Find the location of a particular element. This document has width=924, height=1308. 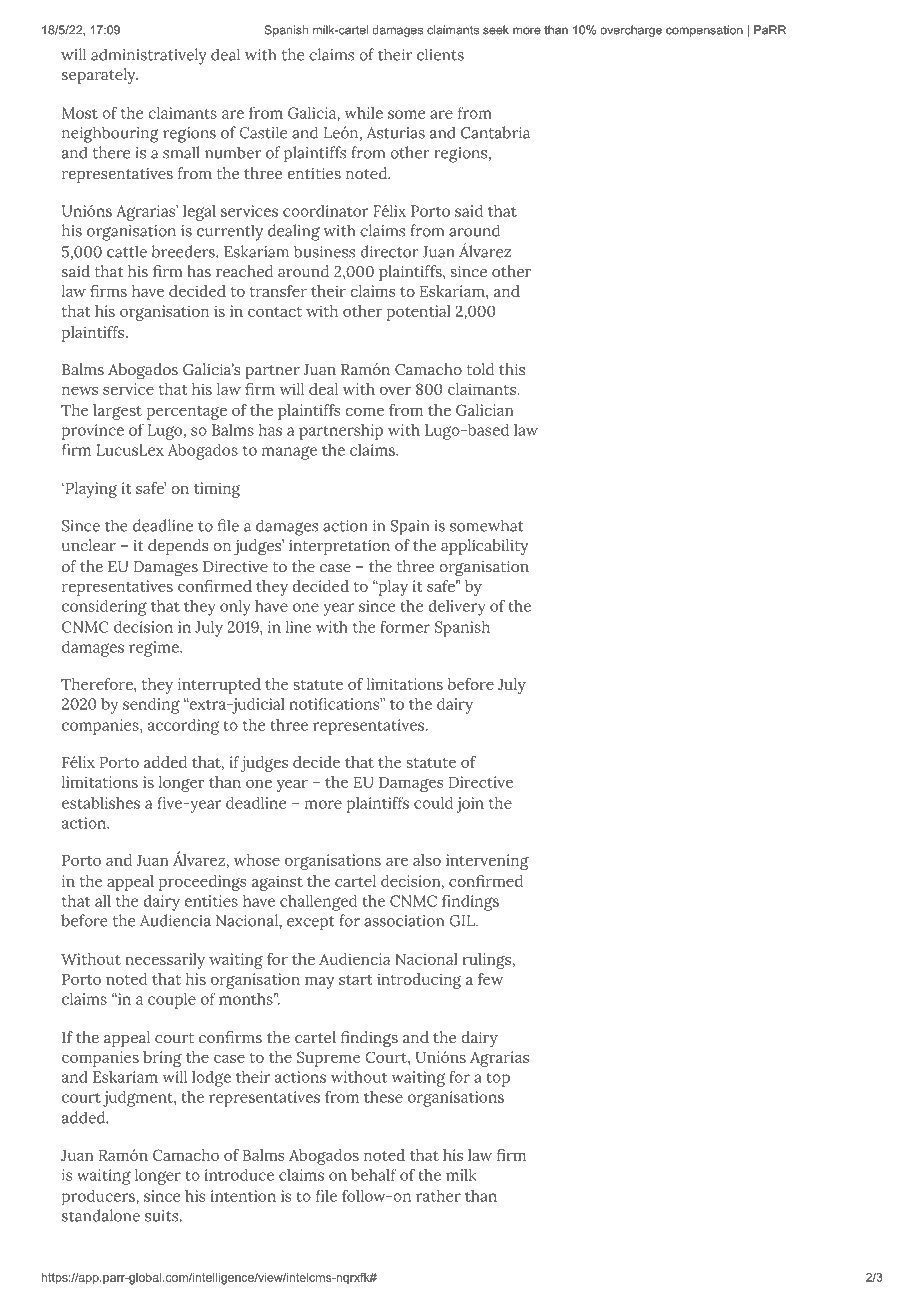

producers is located at coordinates (99, 1197).
